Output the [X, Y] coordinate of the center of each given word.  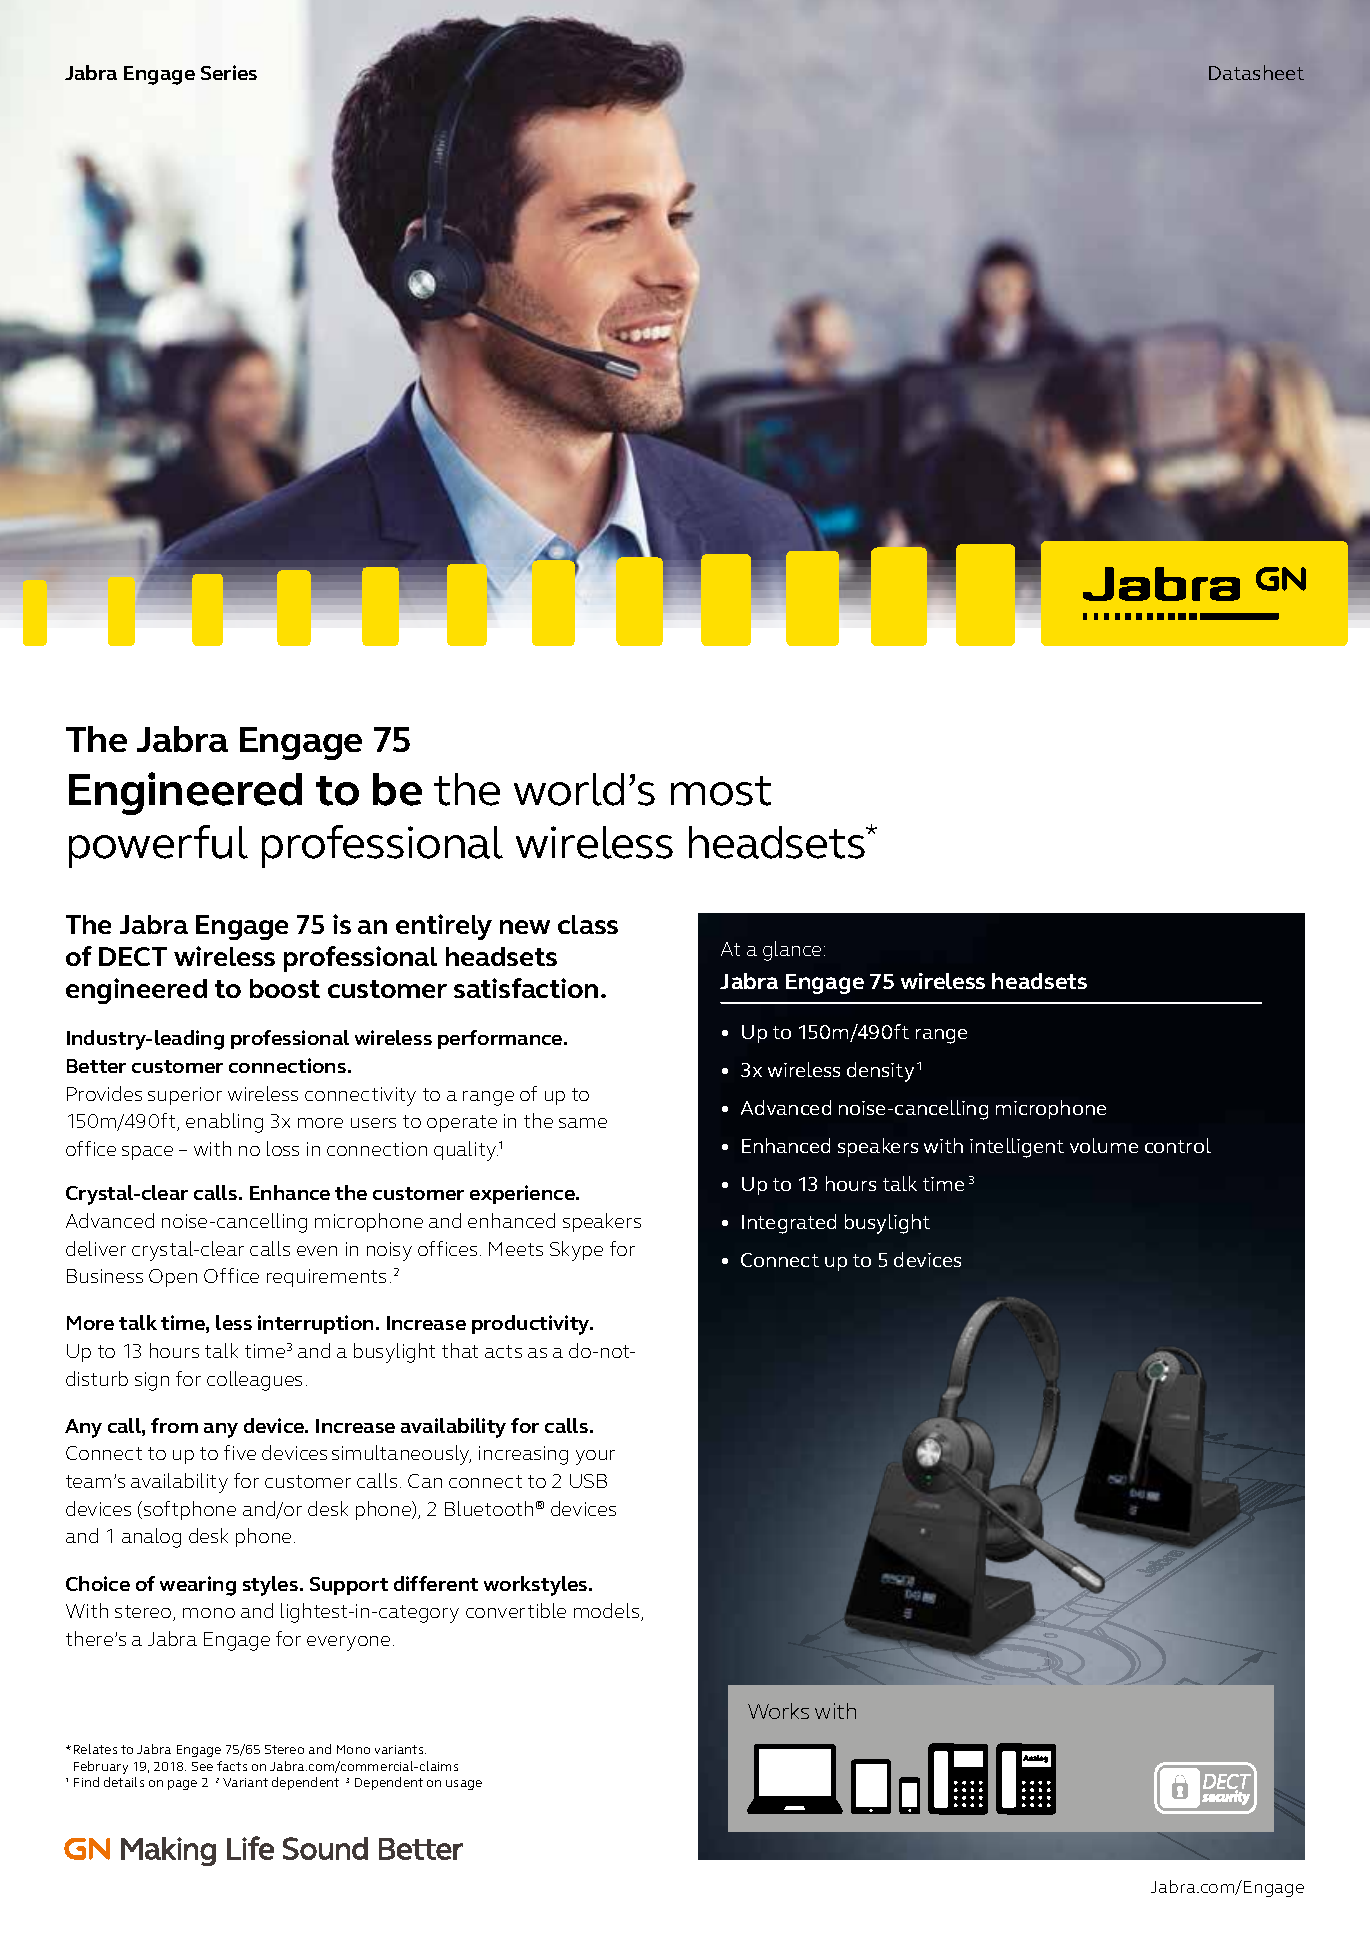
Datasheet [1256, 72]
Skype [576, 1251]
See [202, 1766]
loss [283, 1148]
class [588, 924]
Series [229, 72]
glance [792, 951]
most [721, 791]
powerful [158, 846]
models [608, 1612]
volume [1104, 1145]
